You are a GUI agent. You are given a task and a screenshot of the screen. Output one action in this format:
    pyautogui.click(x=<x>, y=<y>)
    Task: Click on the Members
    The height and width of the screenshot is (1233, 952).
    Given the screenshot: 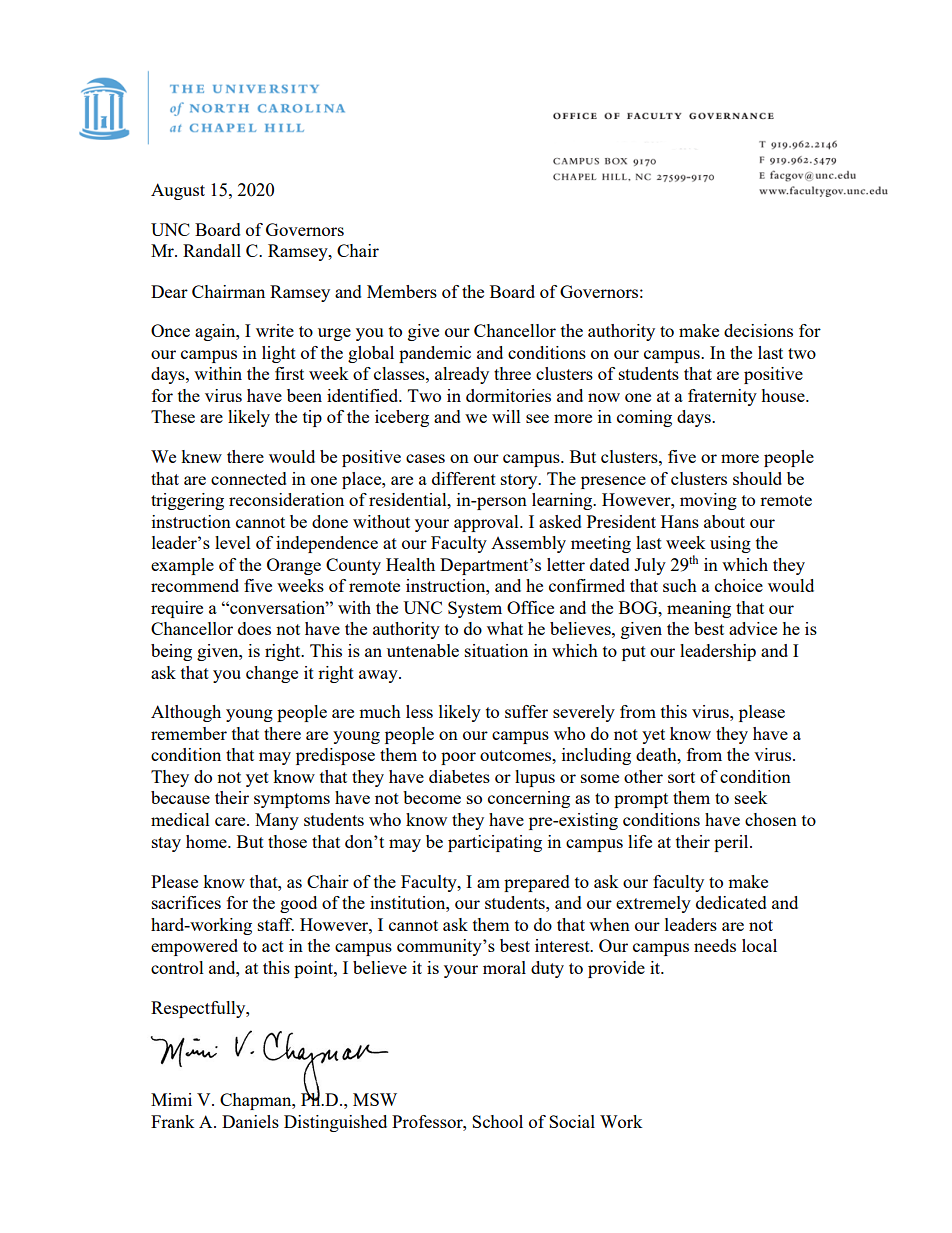 What is the action you would take?
    pyautogui.click(x=402, y=291)
